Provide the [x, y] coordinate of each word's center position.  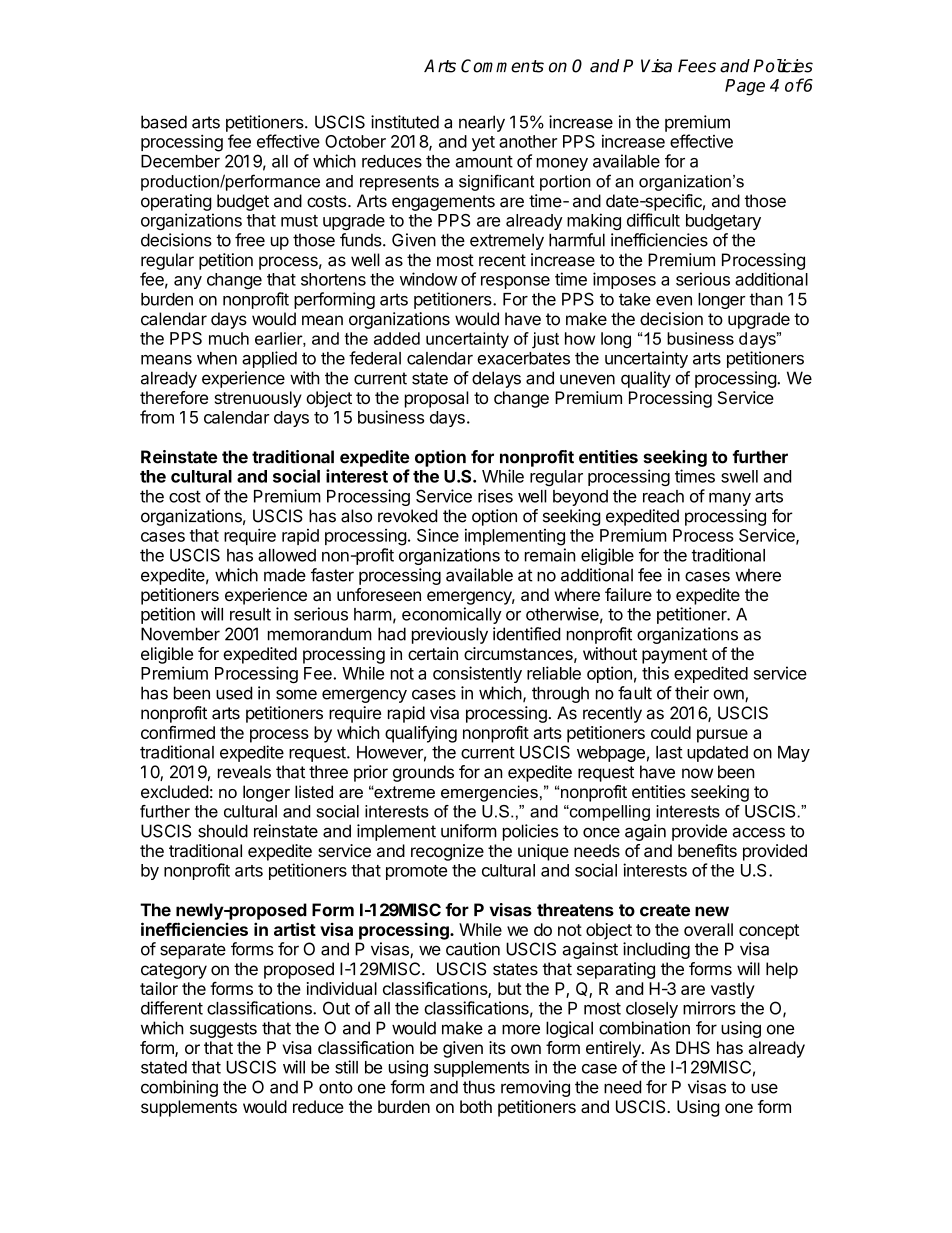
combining [179, 1088]
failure [628, 594]
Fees [697, 66]
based [164, 122]
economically [452, 615]
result [250, 614]
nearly [482, 123]
